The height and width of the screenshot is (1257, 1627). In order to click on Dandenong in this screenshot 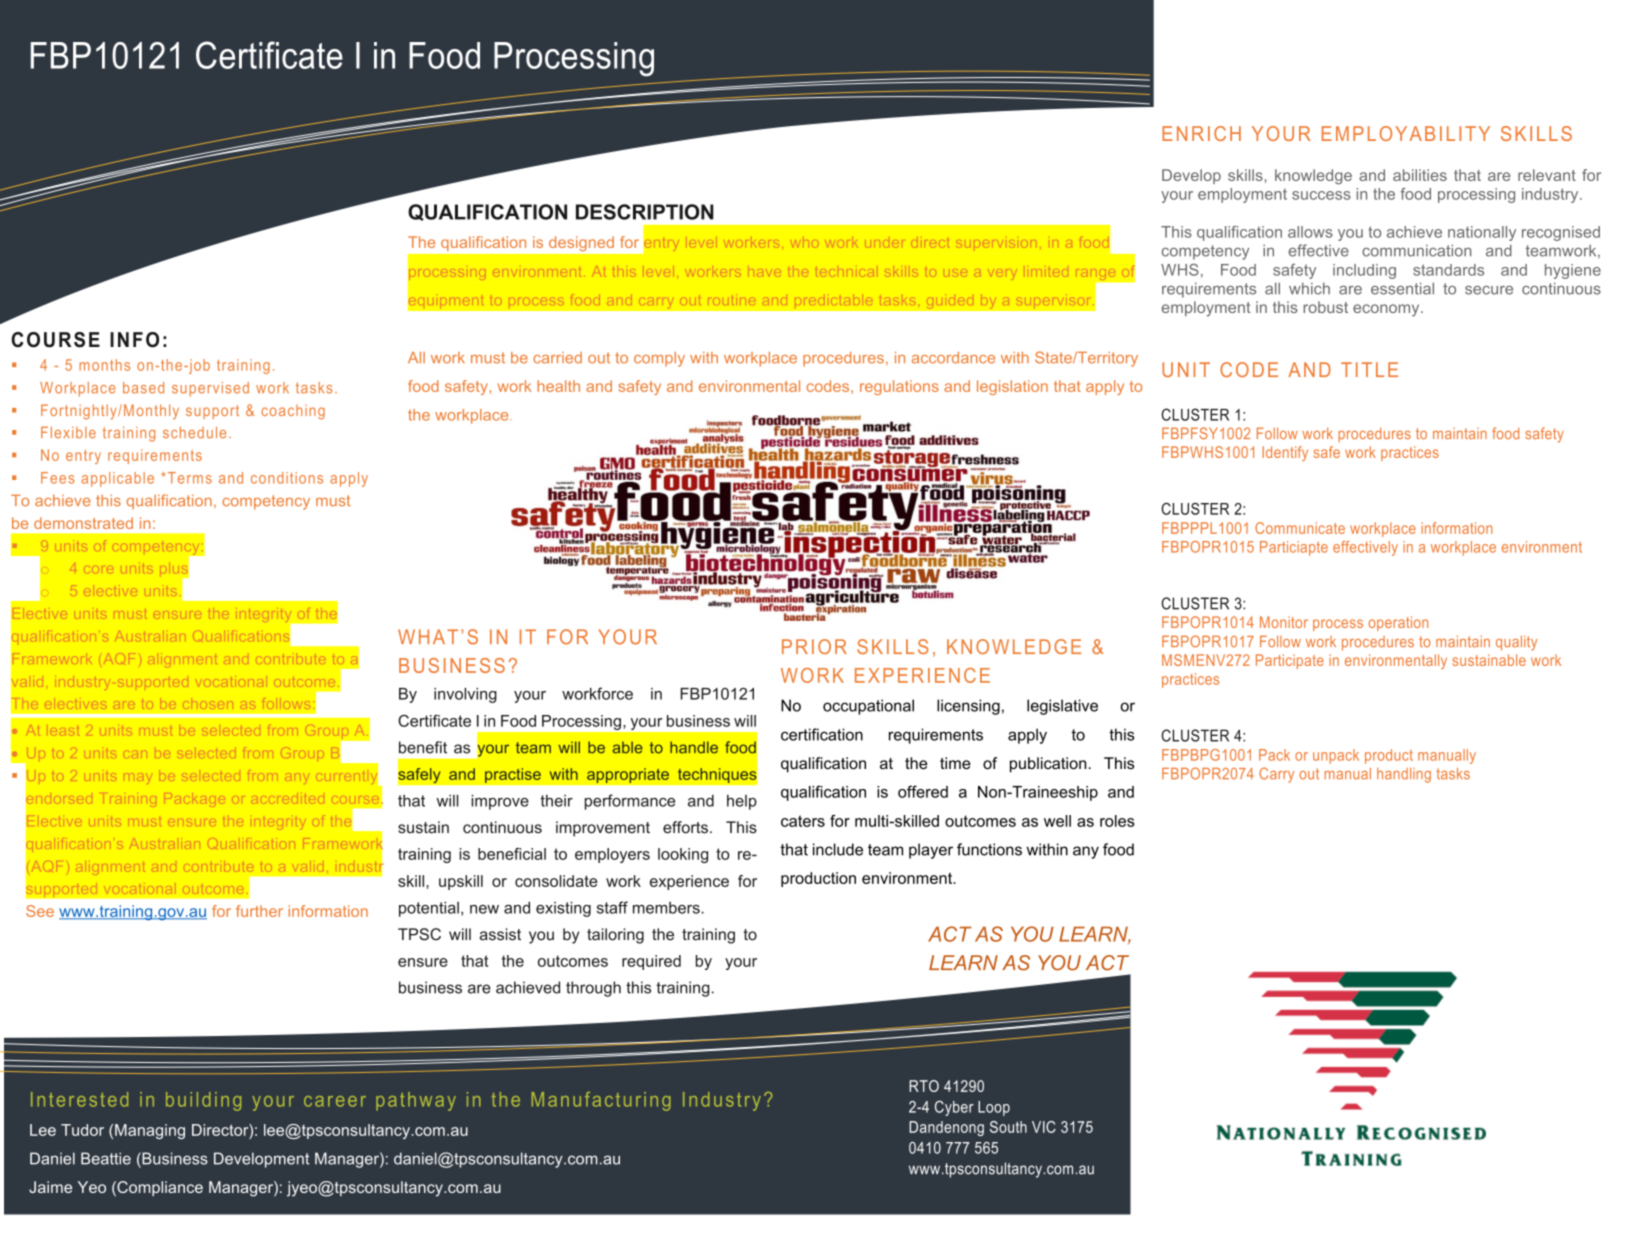, I will do `click(946, 1128)`.
